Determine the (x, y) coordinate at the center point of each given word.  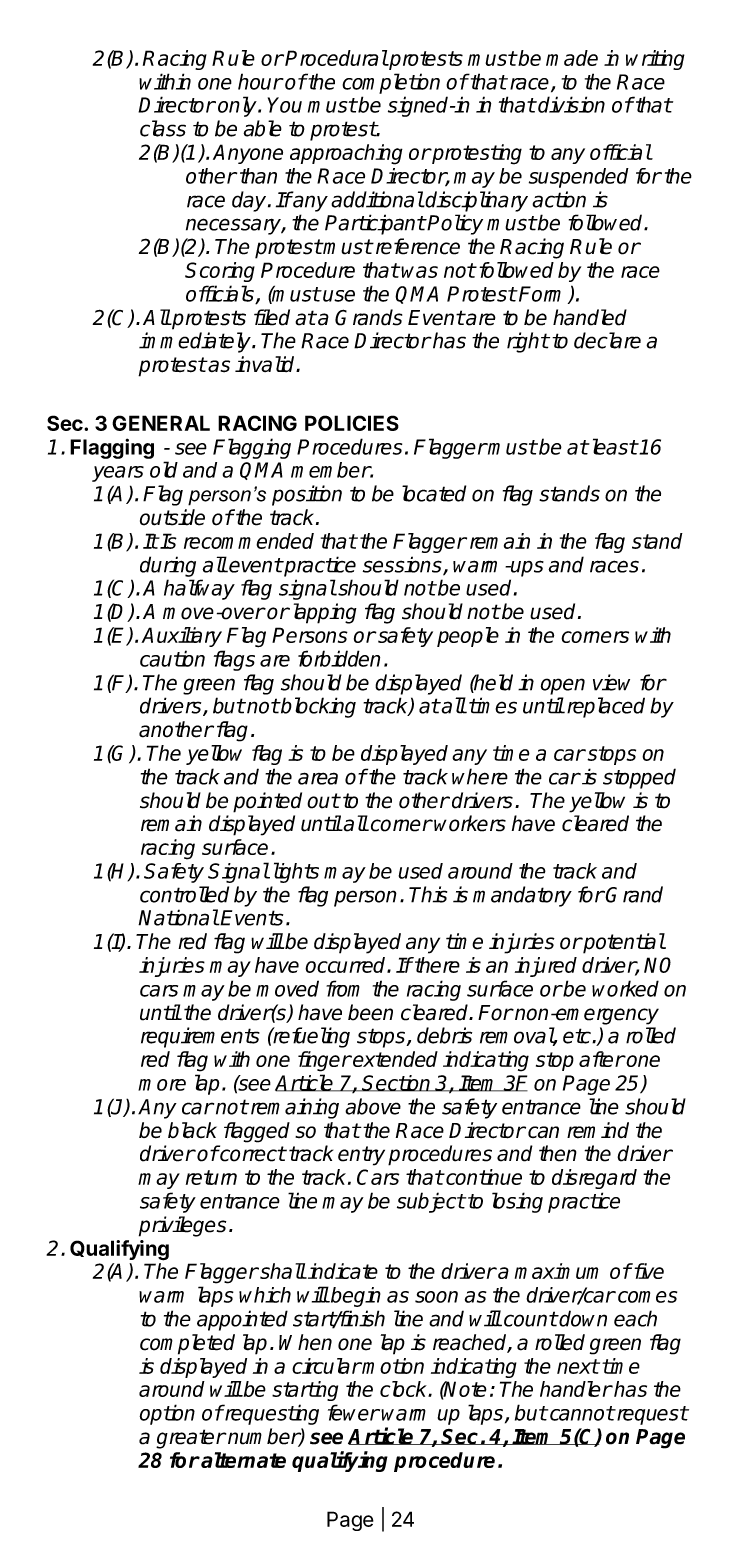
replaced (604, 707)
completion (391, 83)
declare (607, 340)
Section (397, 1083)
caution (172, 658)
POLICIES (352, 423)
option (167, 1414)
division (570, 104)
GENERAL (161, 423)
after (602, 1059)
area (318, 778)
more (162, 1085)
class (163, 128)
